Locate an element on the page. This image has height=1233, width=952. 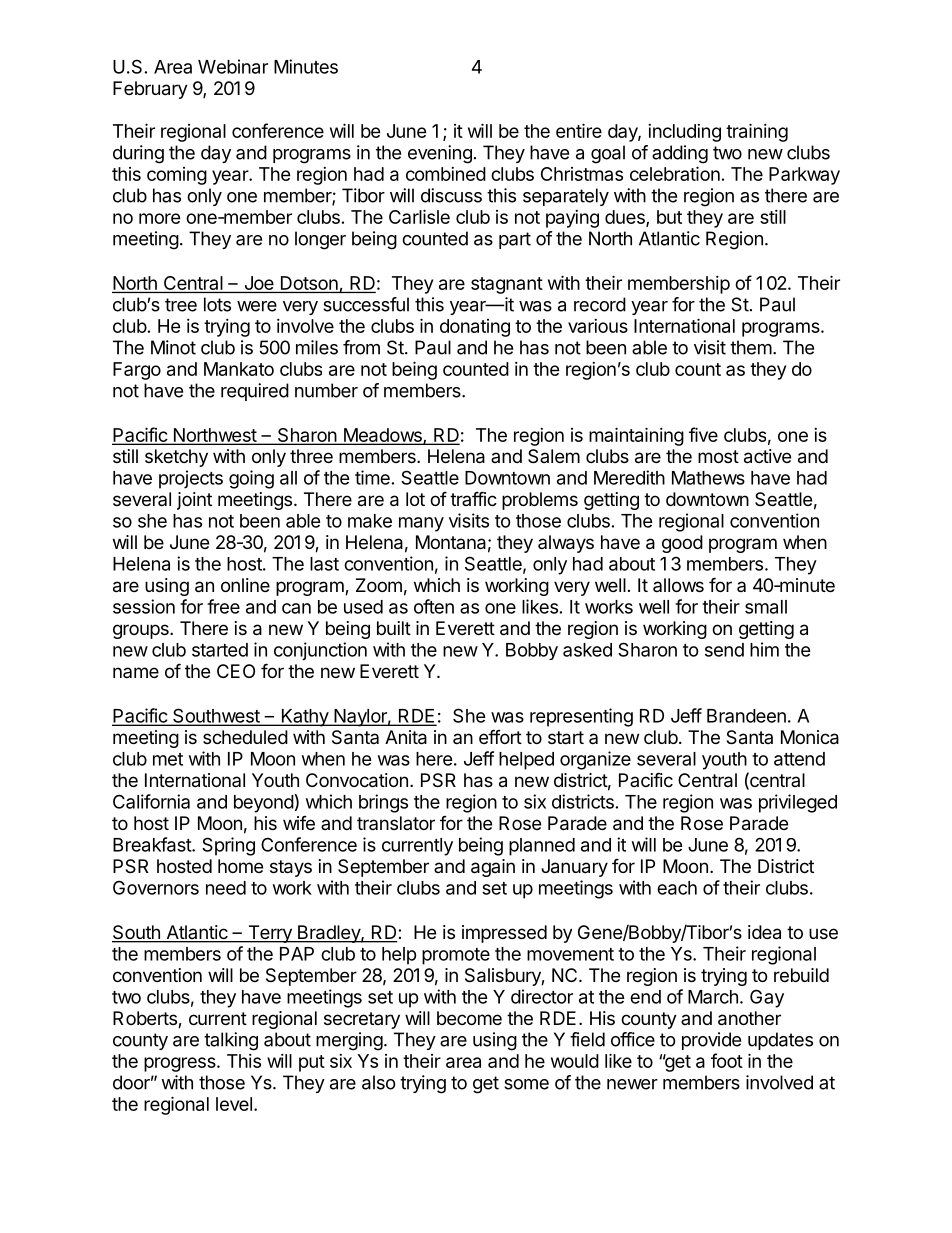
small is located at coordinates (766, 607).
